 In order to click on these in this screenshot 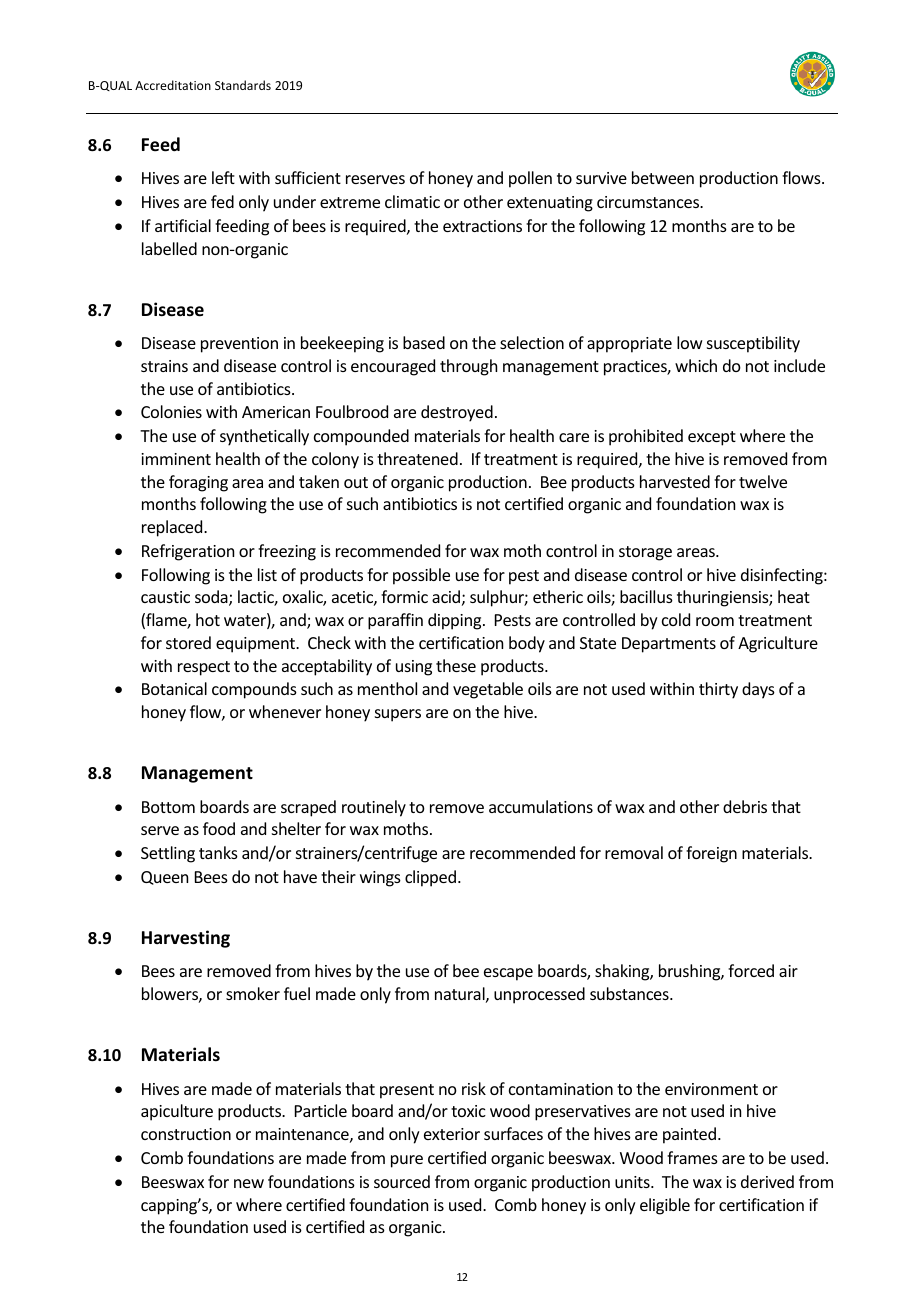, I will do `click(456, 665)`.
